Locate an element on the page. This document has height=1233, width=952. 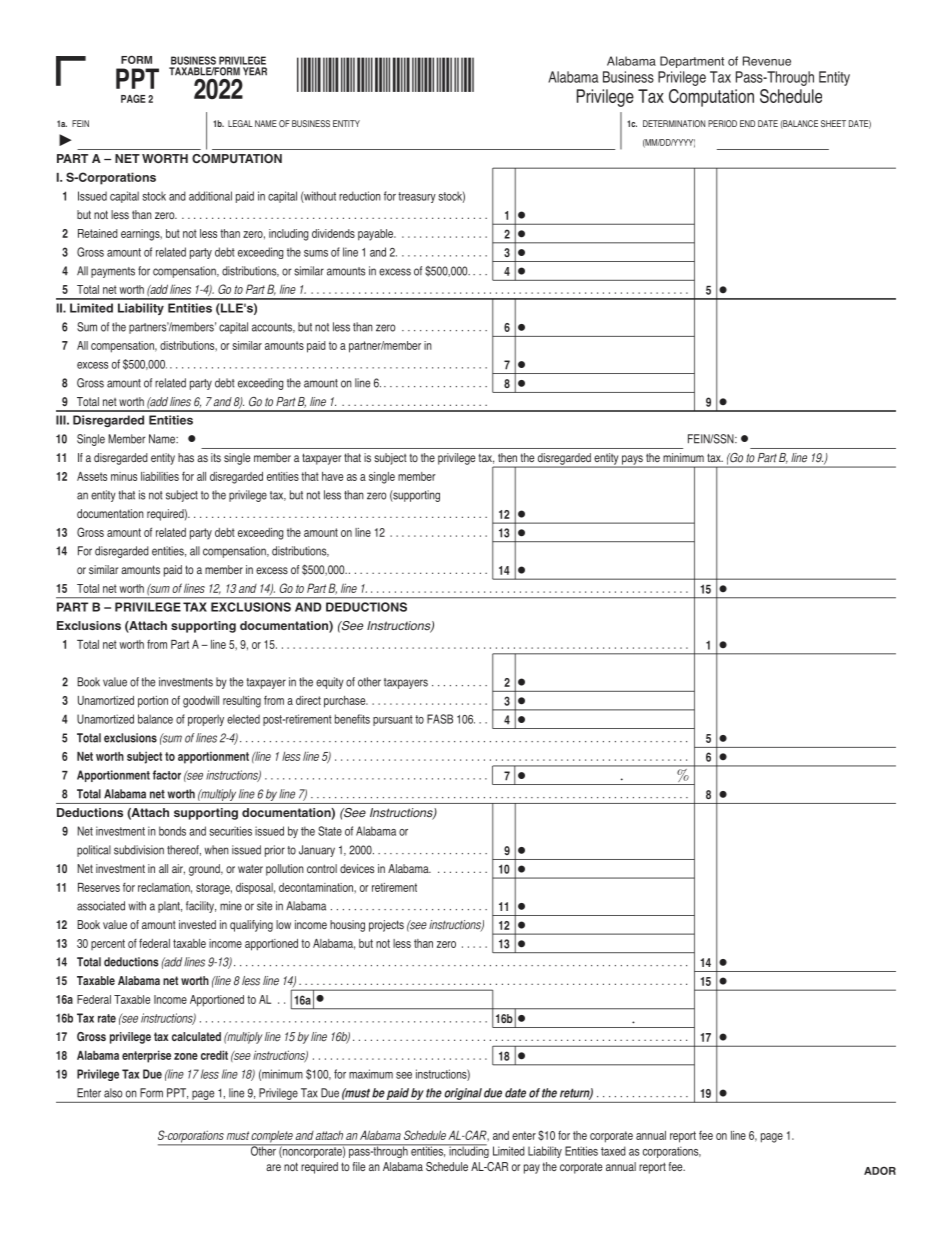
accounts is located at coordinates (273, 328).
